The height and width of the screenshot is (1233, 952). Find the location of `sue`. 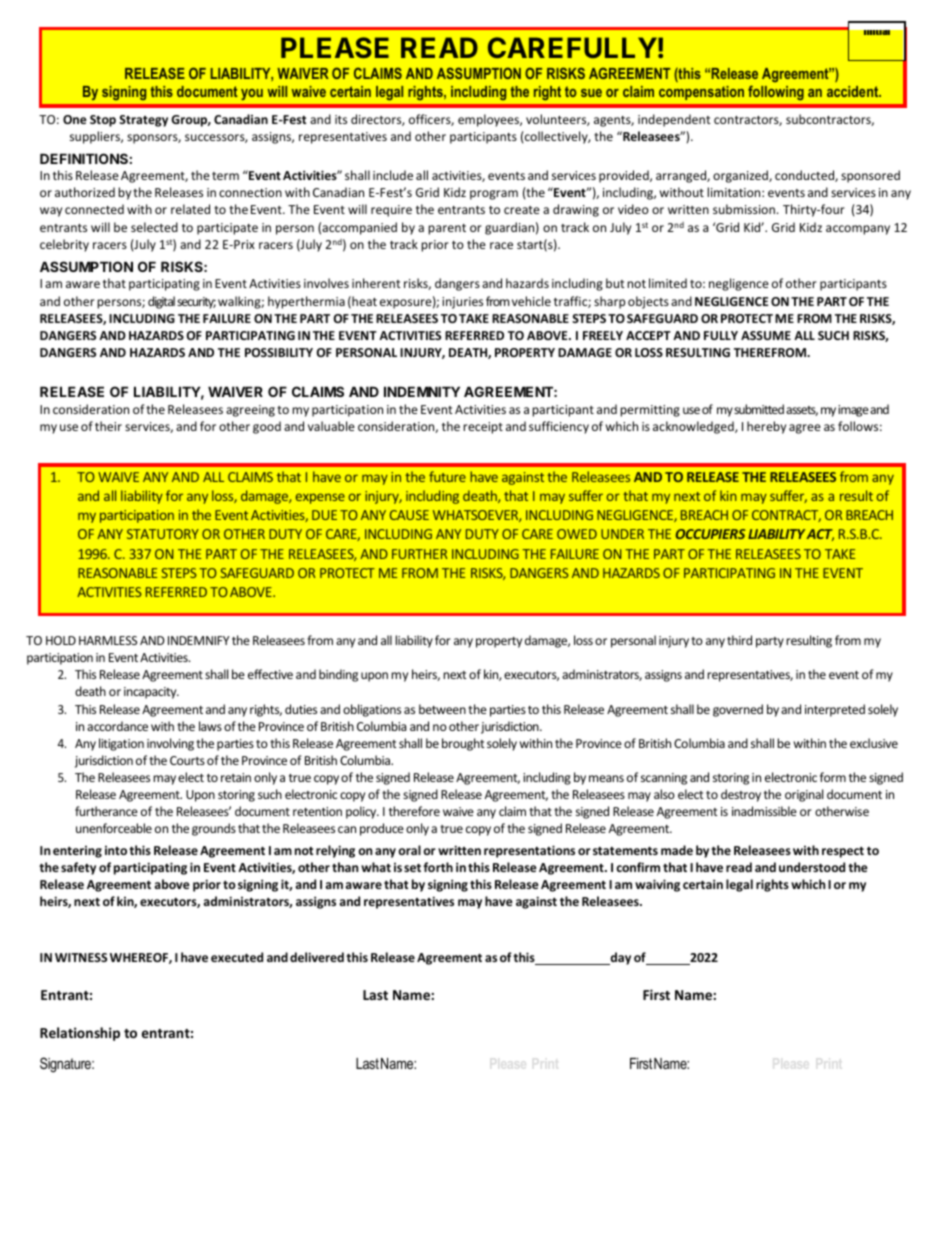

sue is located at coordinates (591, 93).
